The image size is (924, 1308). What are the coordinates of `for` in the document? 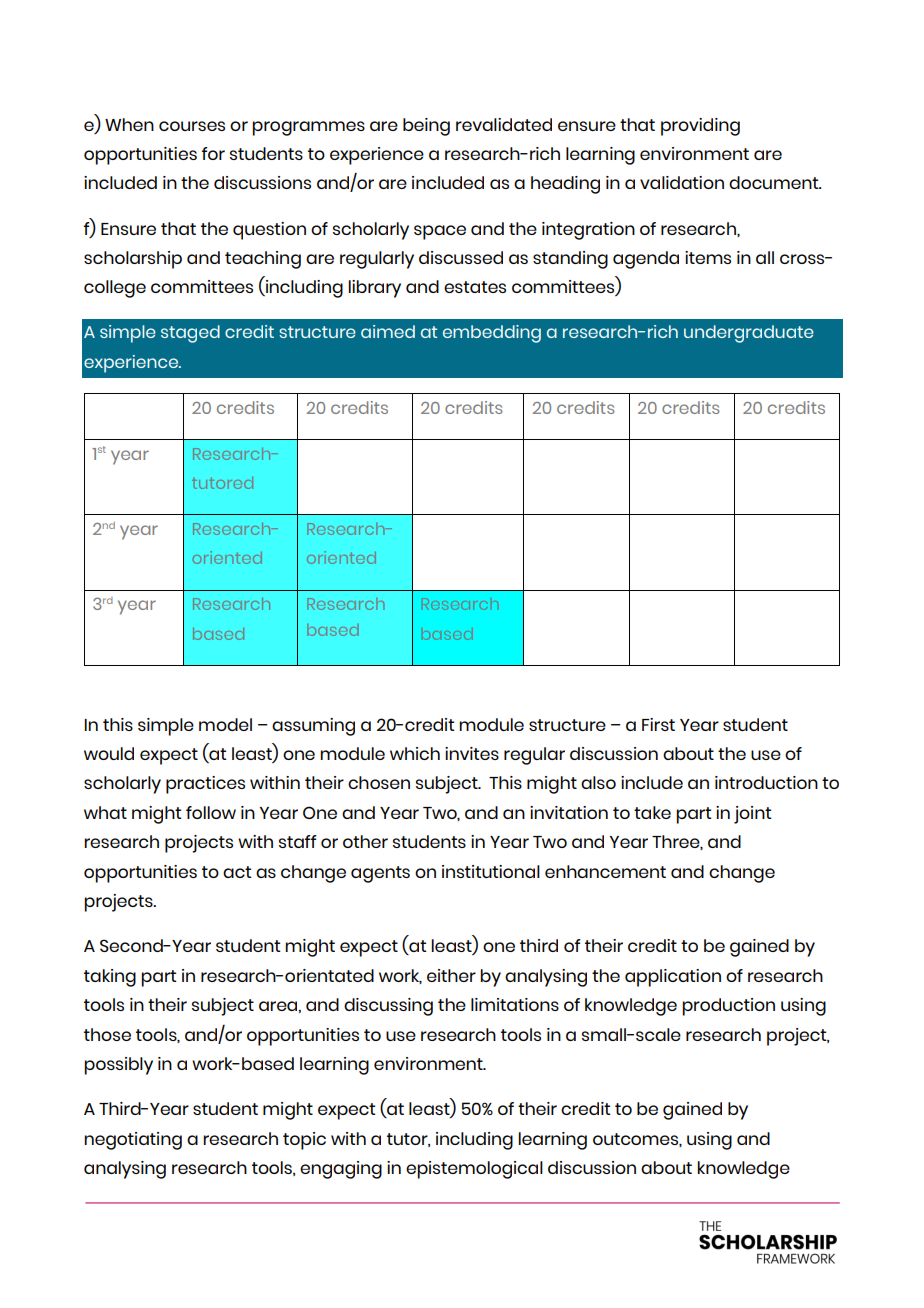 It's located at (213, 153).
